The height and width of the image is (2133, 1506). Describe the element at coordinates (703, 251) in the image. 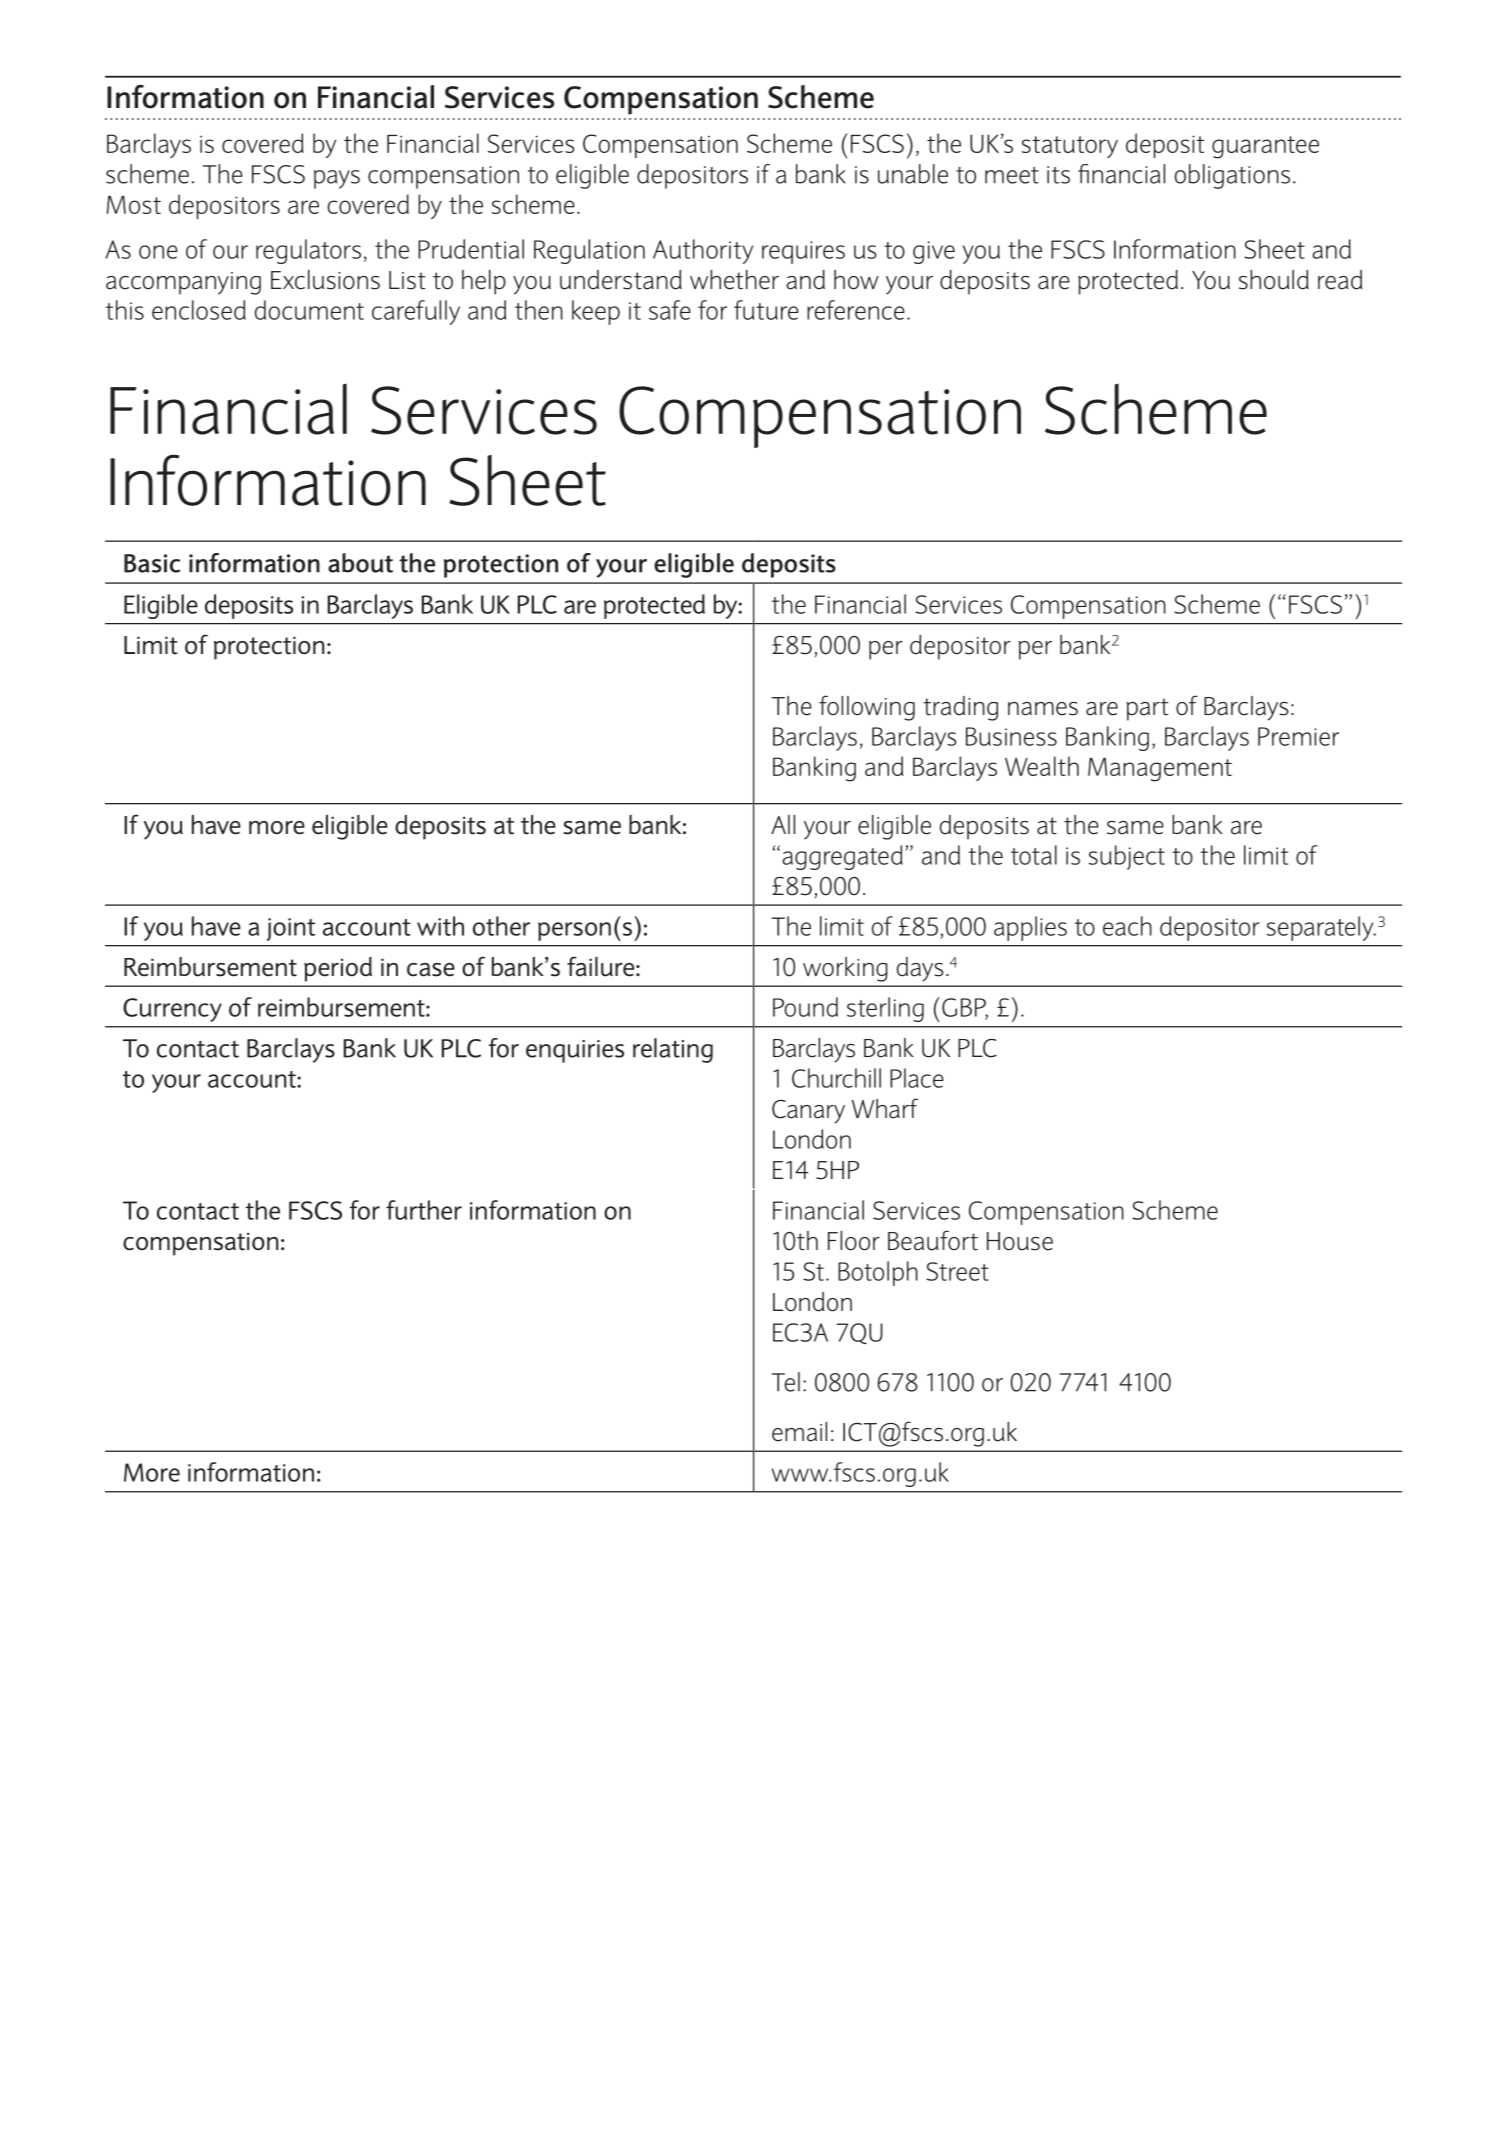

I see `Authority` at that location.
